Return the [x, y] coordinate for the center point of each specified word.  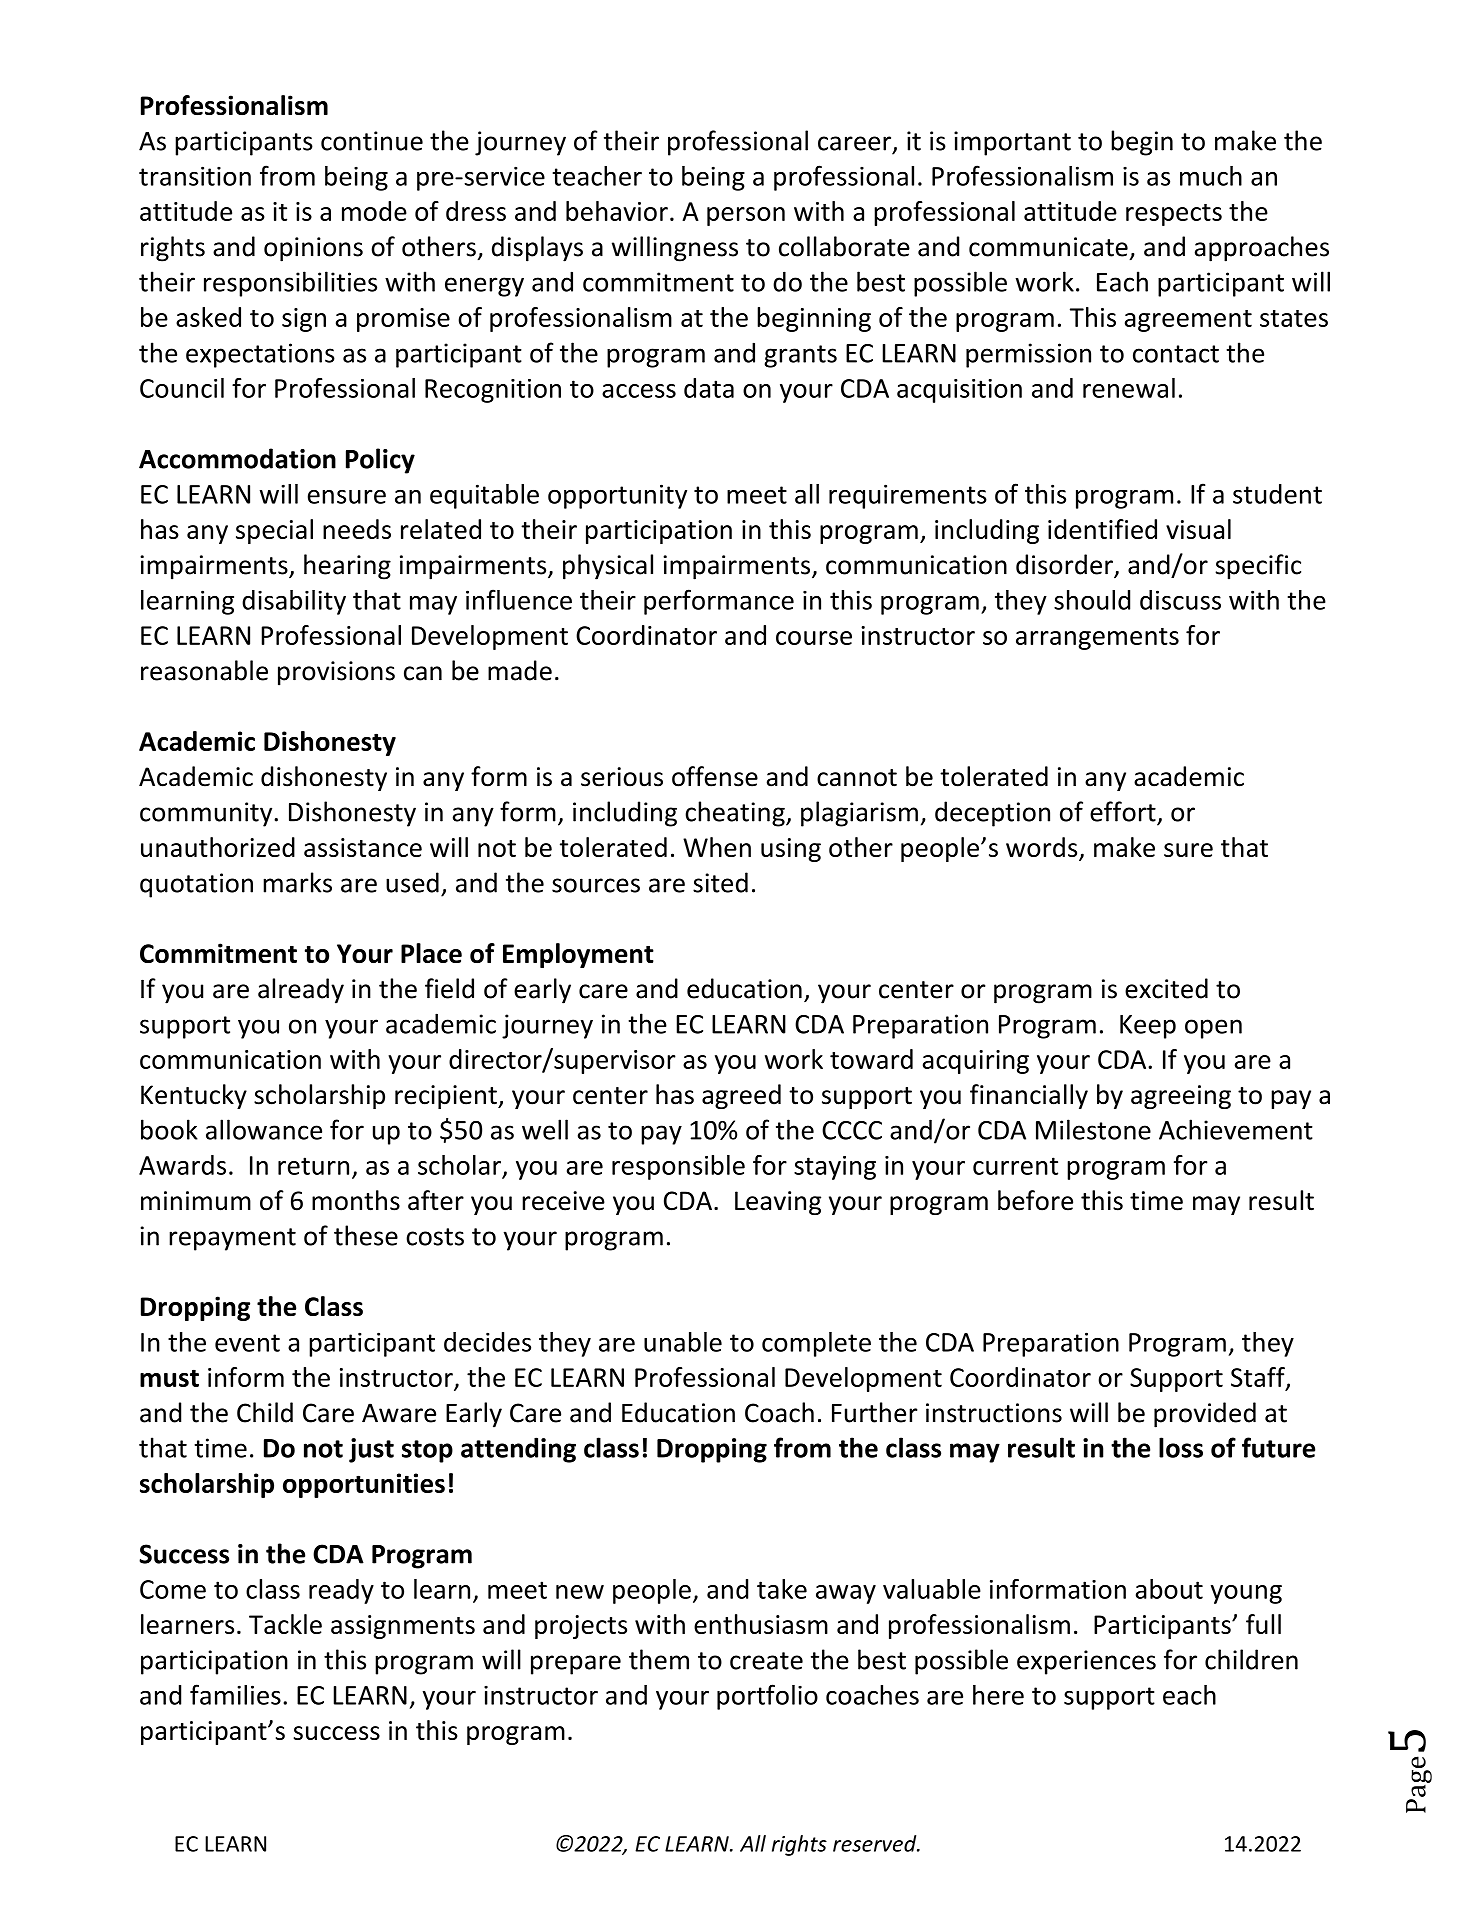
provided [1205, 1415]
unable [683, 1342]
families [235, 1694]
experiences [1086, 1662]
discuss [1180, 600]
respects [1174, 215]
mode [374, 211]
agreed [741, 1096]
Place [431, 953]
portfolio [767, 1697]
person [746, 216]
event [247, 1343]
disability [294, 602]
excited [1166, 988]
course [814, 638]
